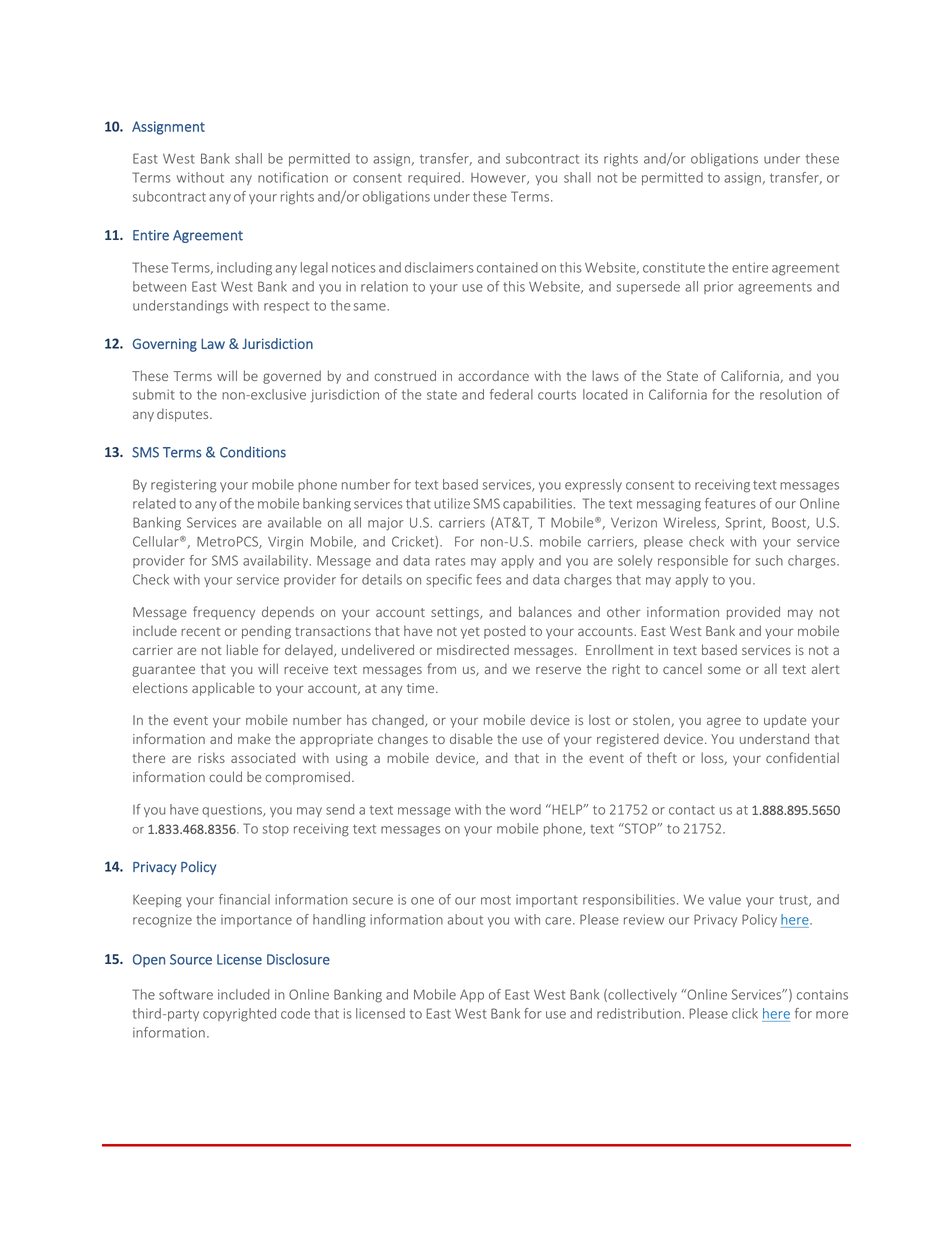 The width and height of the page is (952, 1233). What do you see at coordinates (791, 394) in the page?
I see `resolution` at bounding box center [791, 394].
